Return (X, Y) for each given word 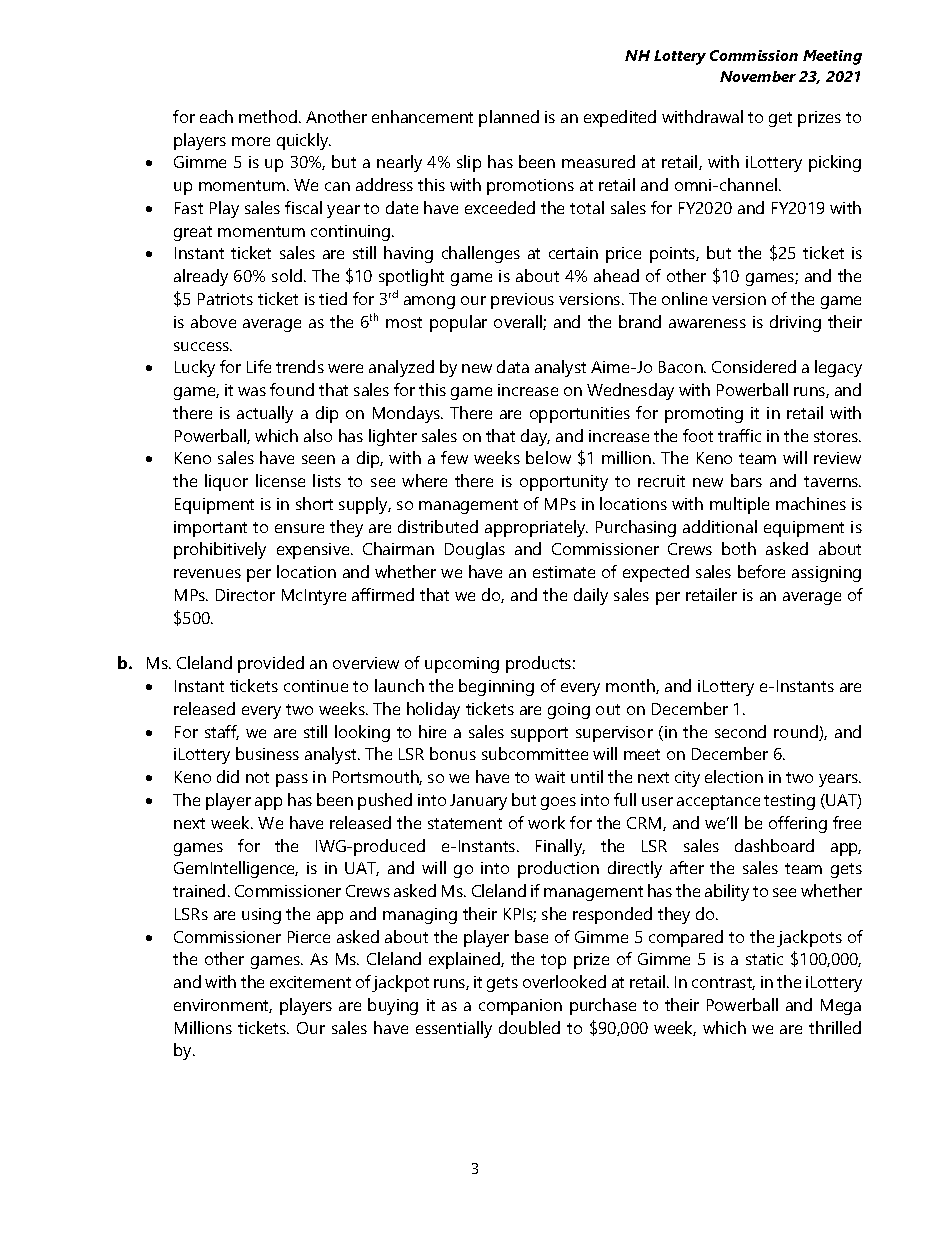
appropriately (536, 528)
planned (509, 118)
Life (259, 366)
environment (223, 1006)
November (758, 76)
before (761, 571)
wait (550, 777)
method (268, 116)
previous (522, 301)
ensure (299, 528)
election (734, 776)
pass (292, 780)
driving (795, 323)
